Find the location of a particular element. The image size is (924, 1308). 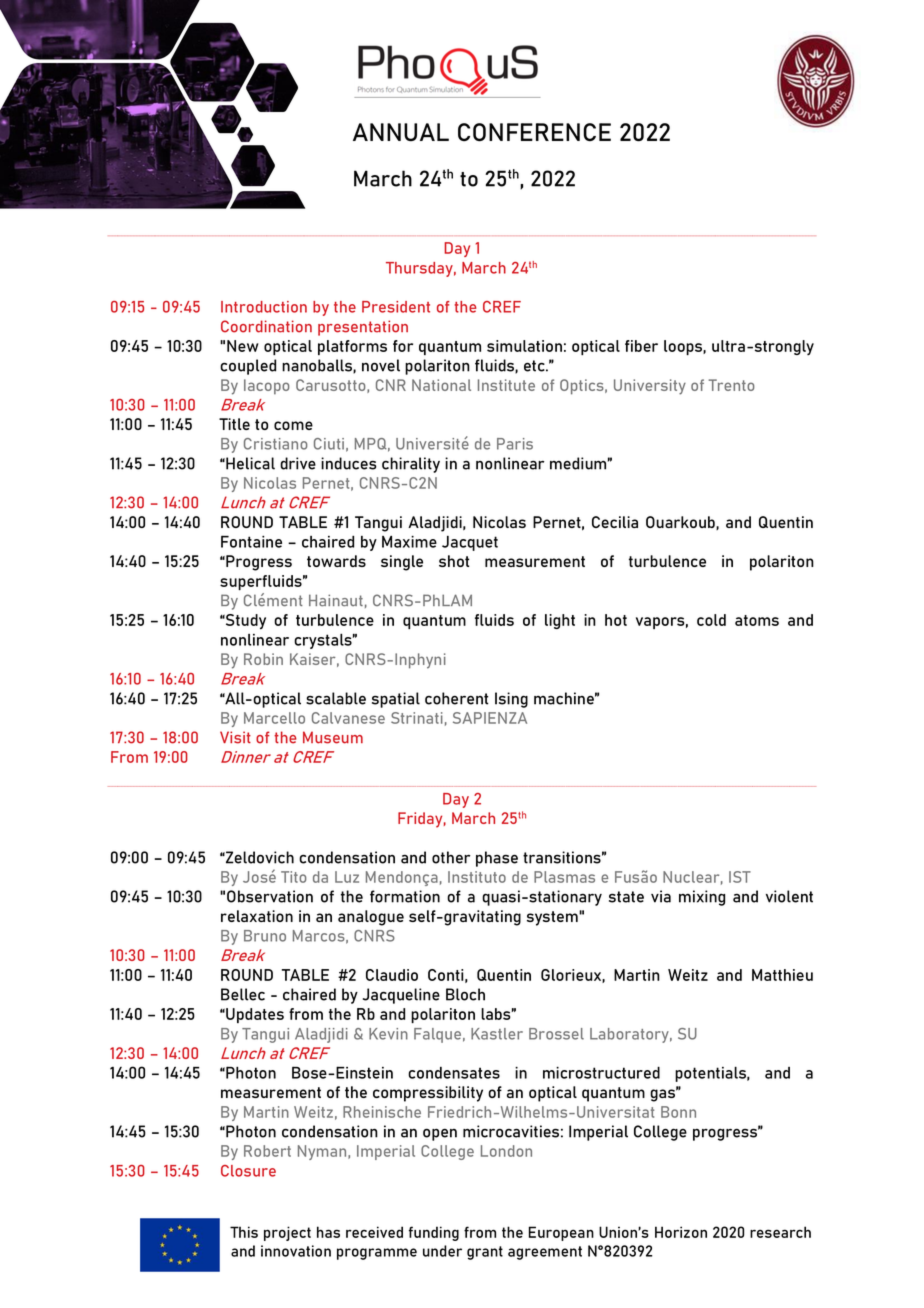

Bruno is located at coordinates (265, 936).
